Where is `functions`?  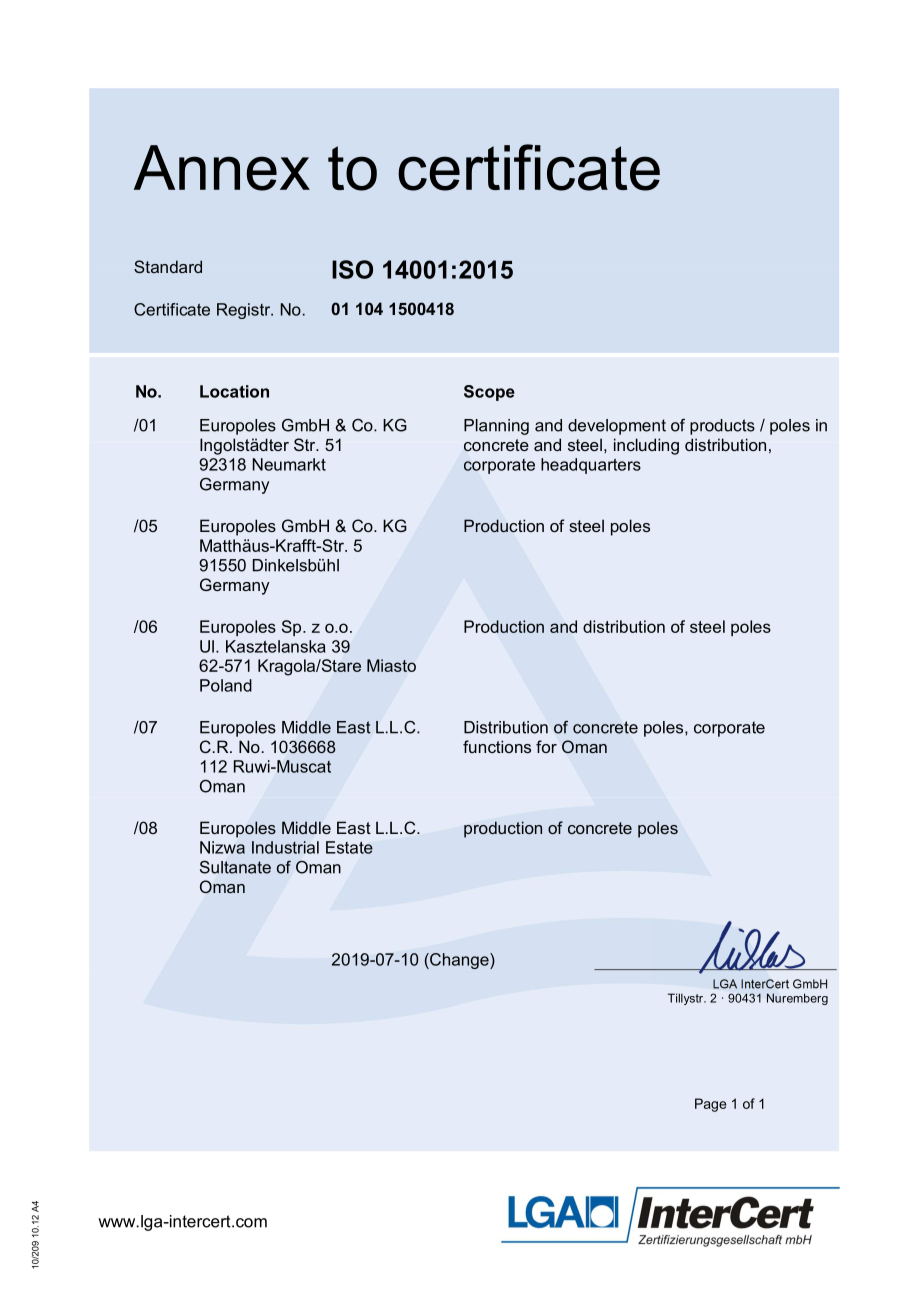 functions is located at coordinates (497, 746).
